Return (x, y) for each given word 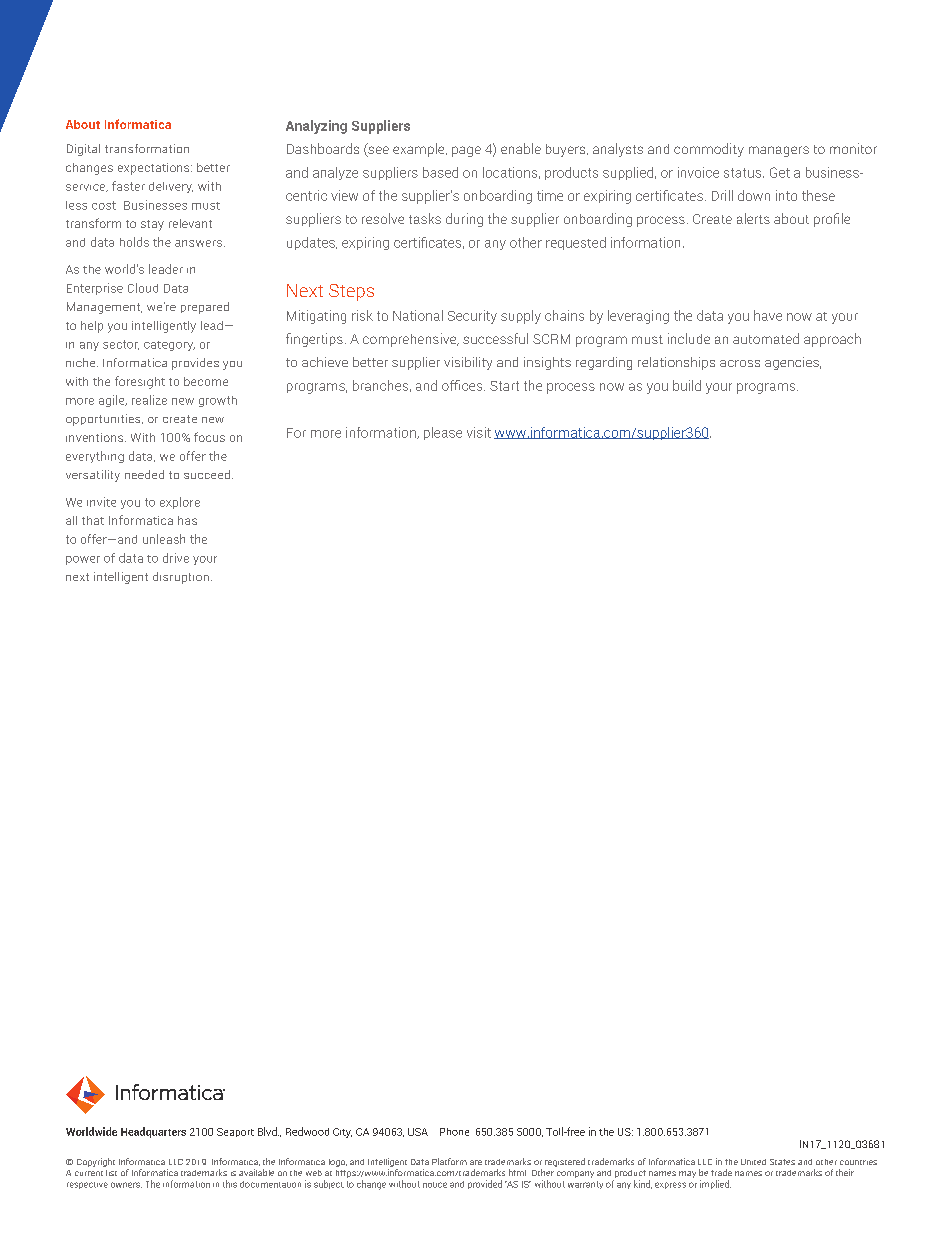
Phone (454, 1132)
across (740, 363)
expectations (155, 169)
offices (463, 385)
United (753, 1162)
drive (176, 558)
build (687, 385)
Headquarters (153, 1132)
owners (126, 1185)
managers (779, 151)
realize (149, 400)
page (466, 151)
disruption (181, 578)
